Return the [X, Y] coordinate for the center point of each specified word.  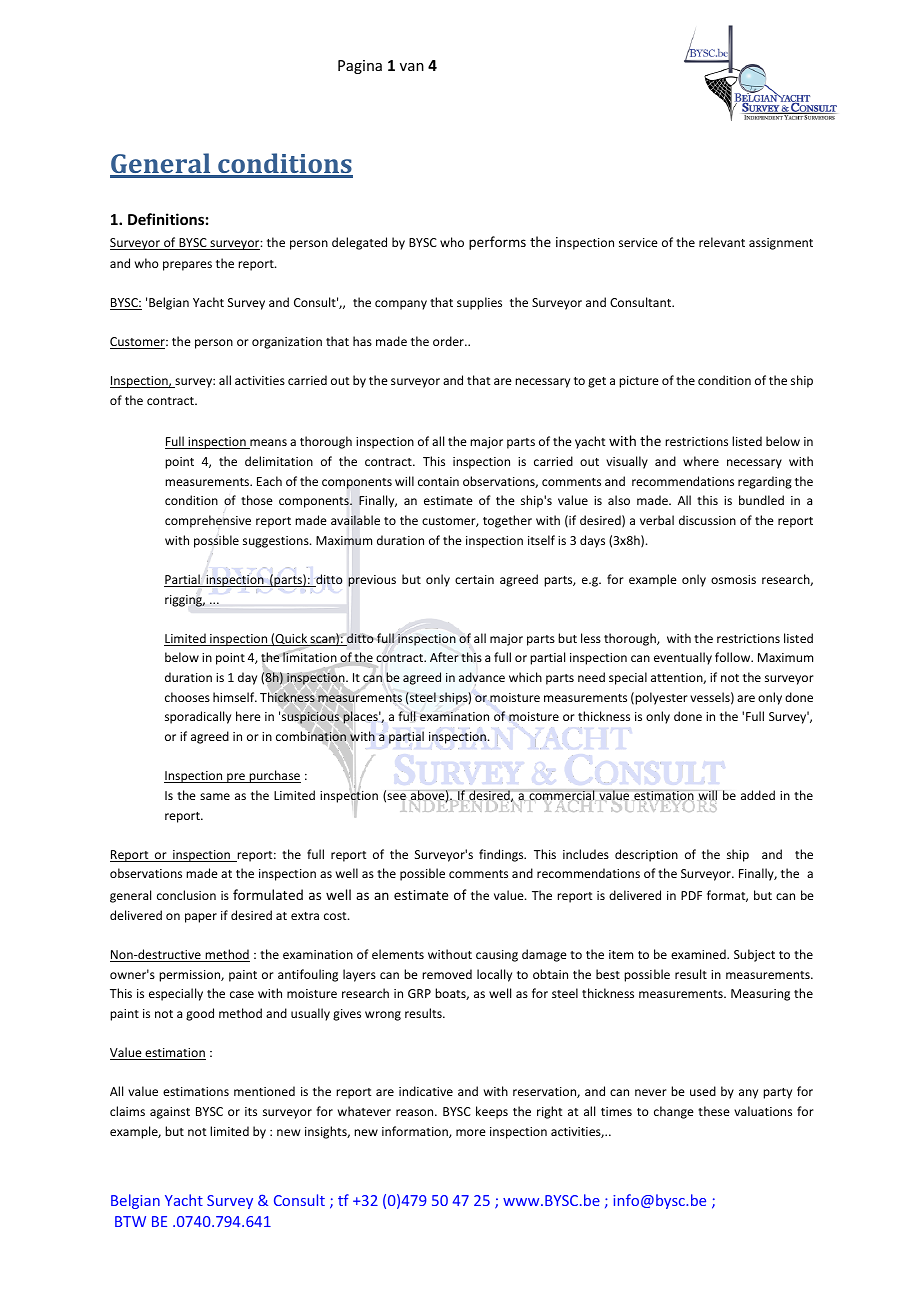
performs [497, 243]
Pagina [360, 67]
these [714, 1111]
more [471, 1132]
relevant [722, 242]
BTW [130, 1221]
